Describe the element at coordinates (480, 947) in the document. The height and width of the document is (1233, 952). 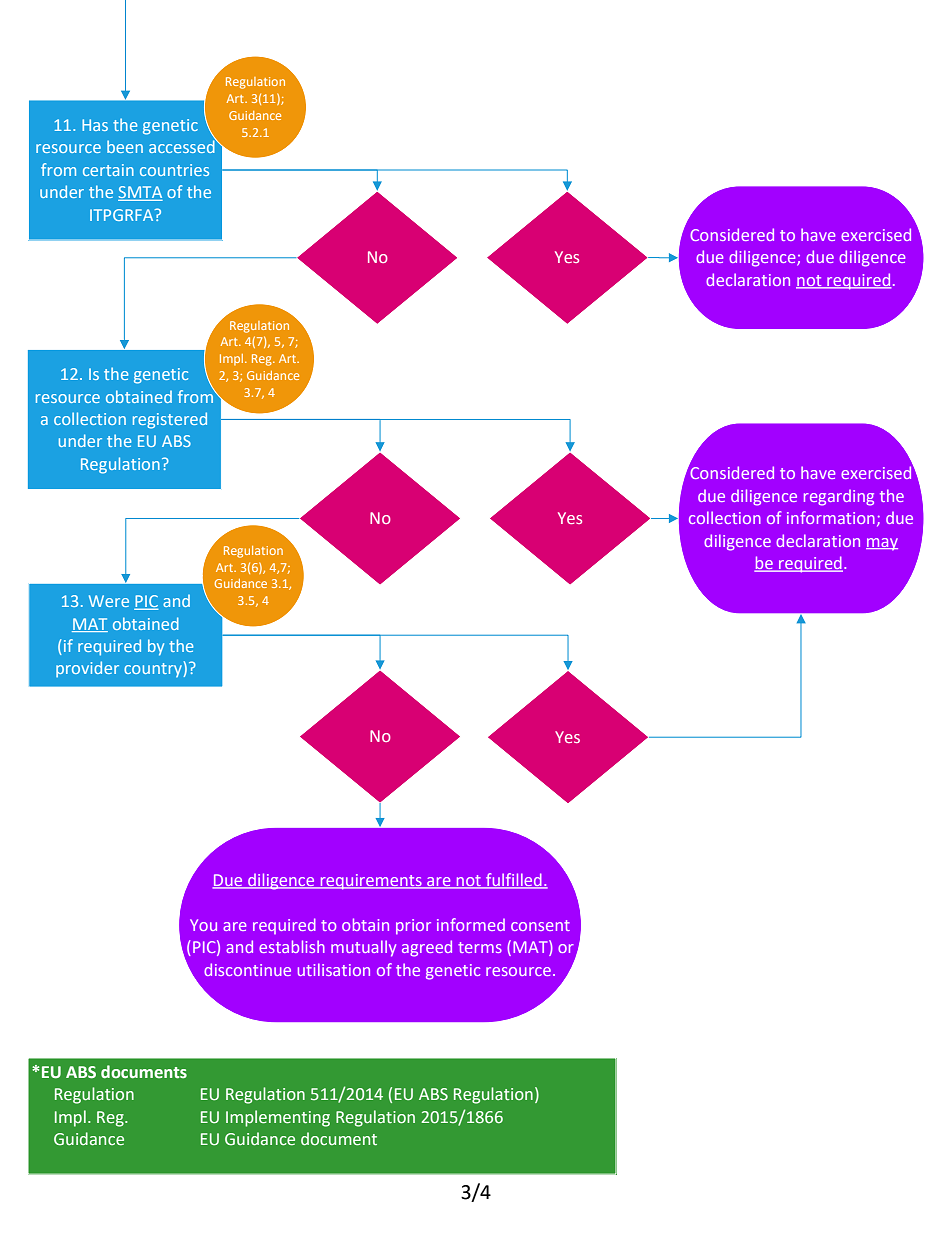
I see `terms` at that location.
